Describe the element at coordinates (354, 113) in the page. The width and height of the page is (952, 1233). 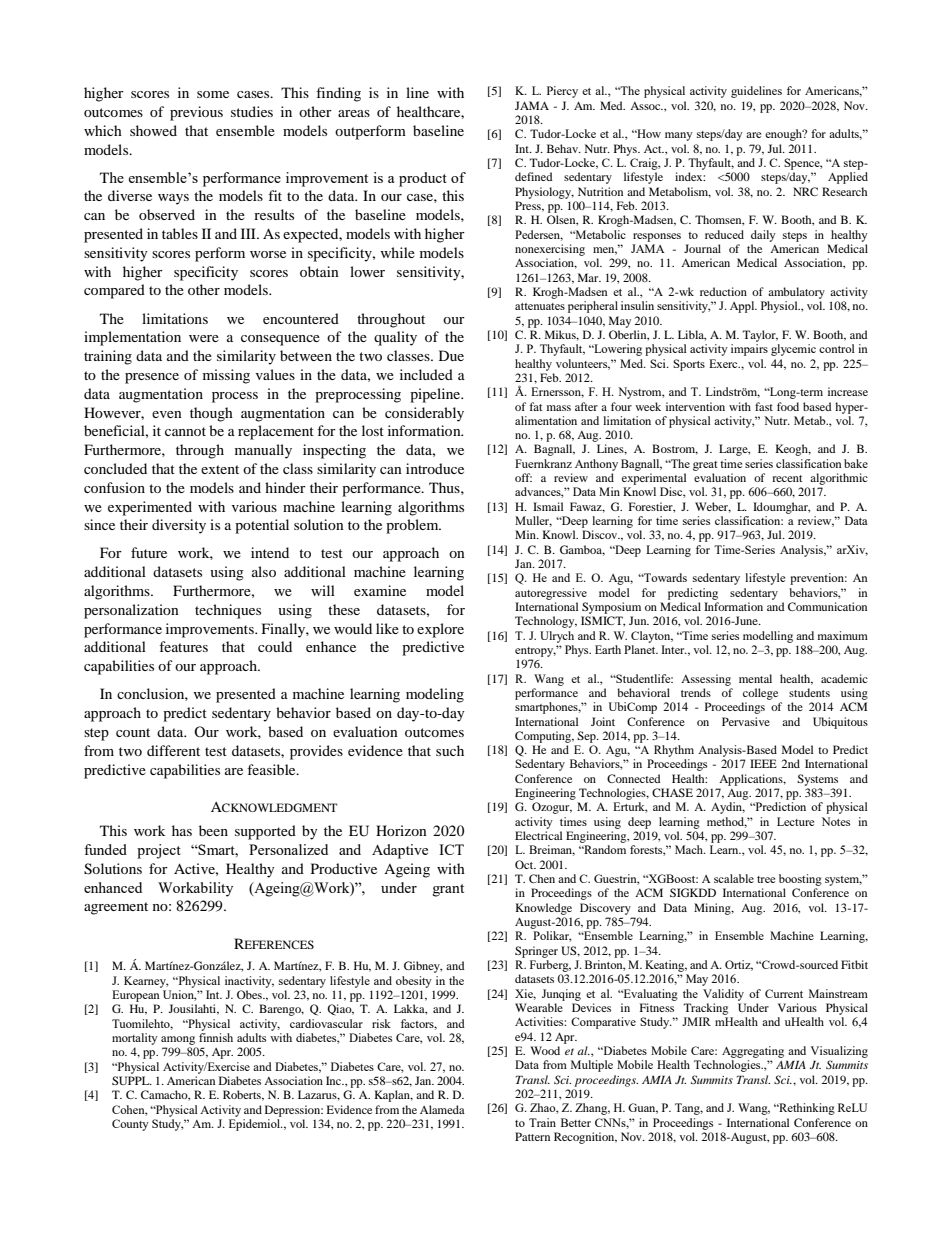
I see `areas` at that location.
